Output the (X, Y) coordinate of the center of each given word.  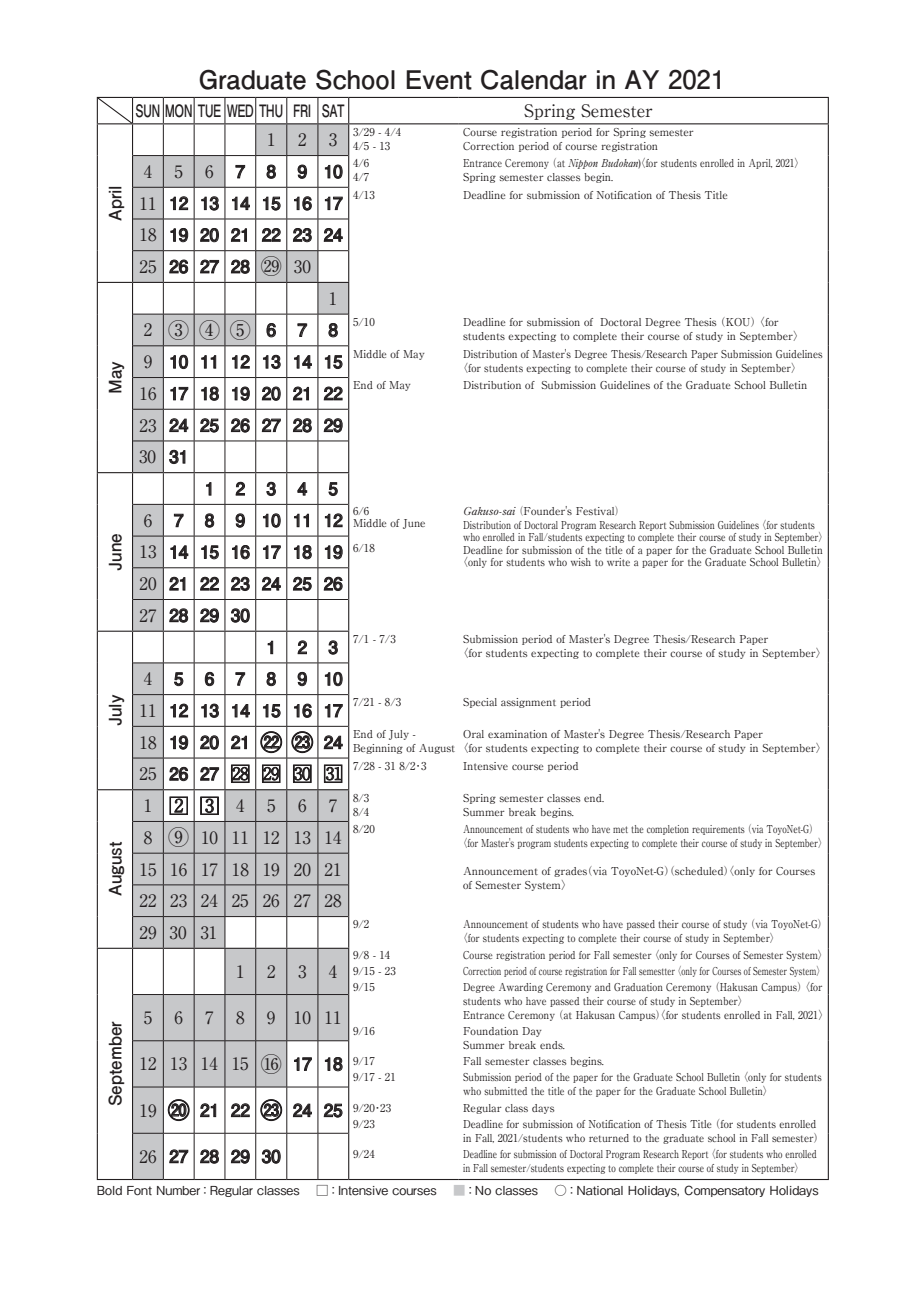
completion (668, 830)
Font (139, 1191)
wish (581, 562)
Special (480, 703)
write (618, 562)
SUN (148, 111)
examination (517, 734)
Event (439, 80)
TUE (209, 111)
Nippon (583, 164)
